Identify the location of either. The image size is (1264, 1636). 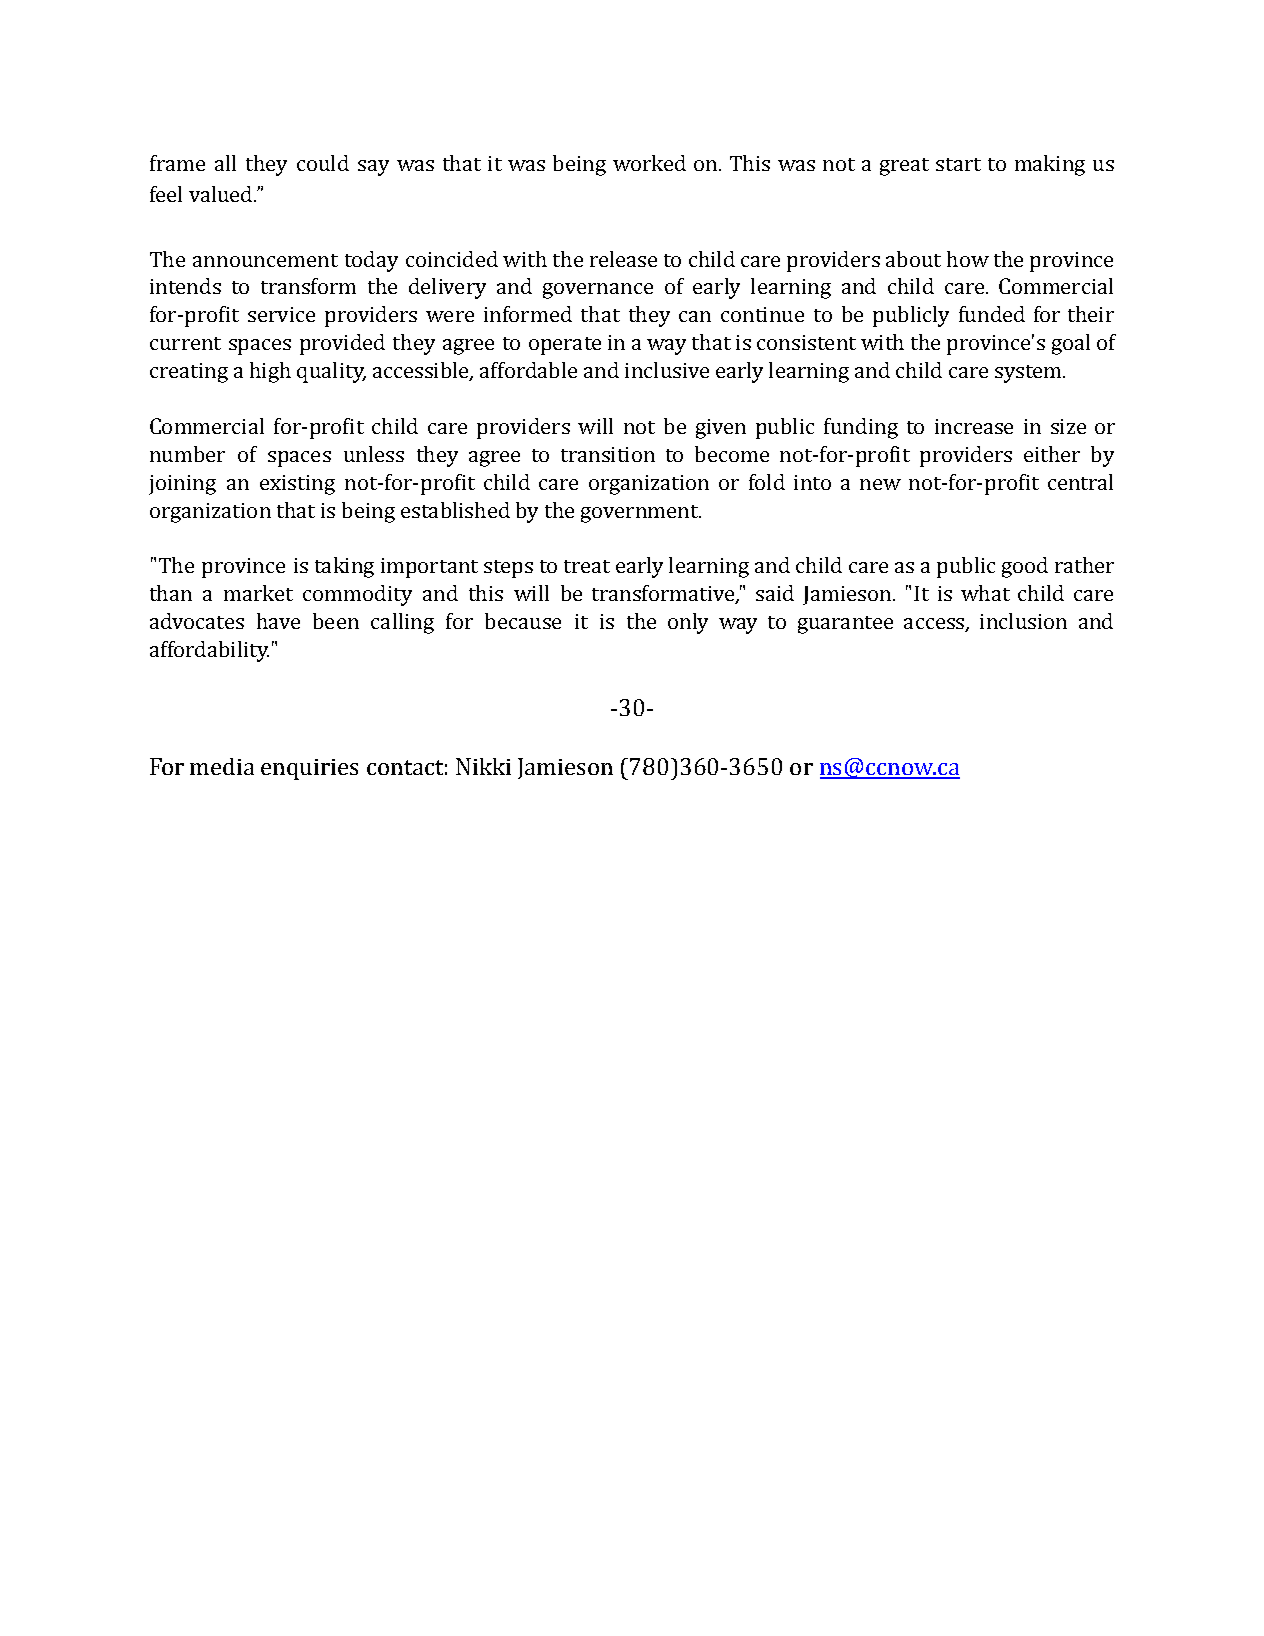
(1052, 454).
